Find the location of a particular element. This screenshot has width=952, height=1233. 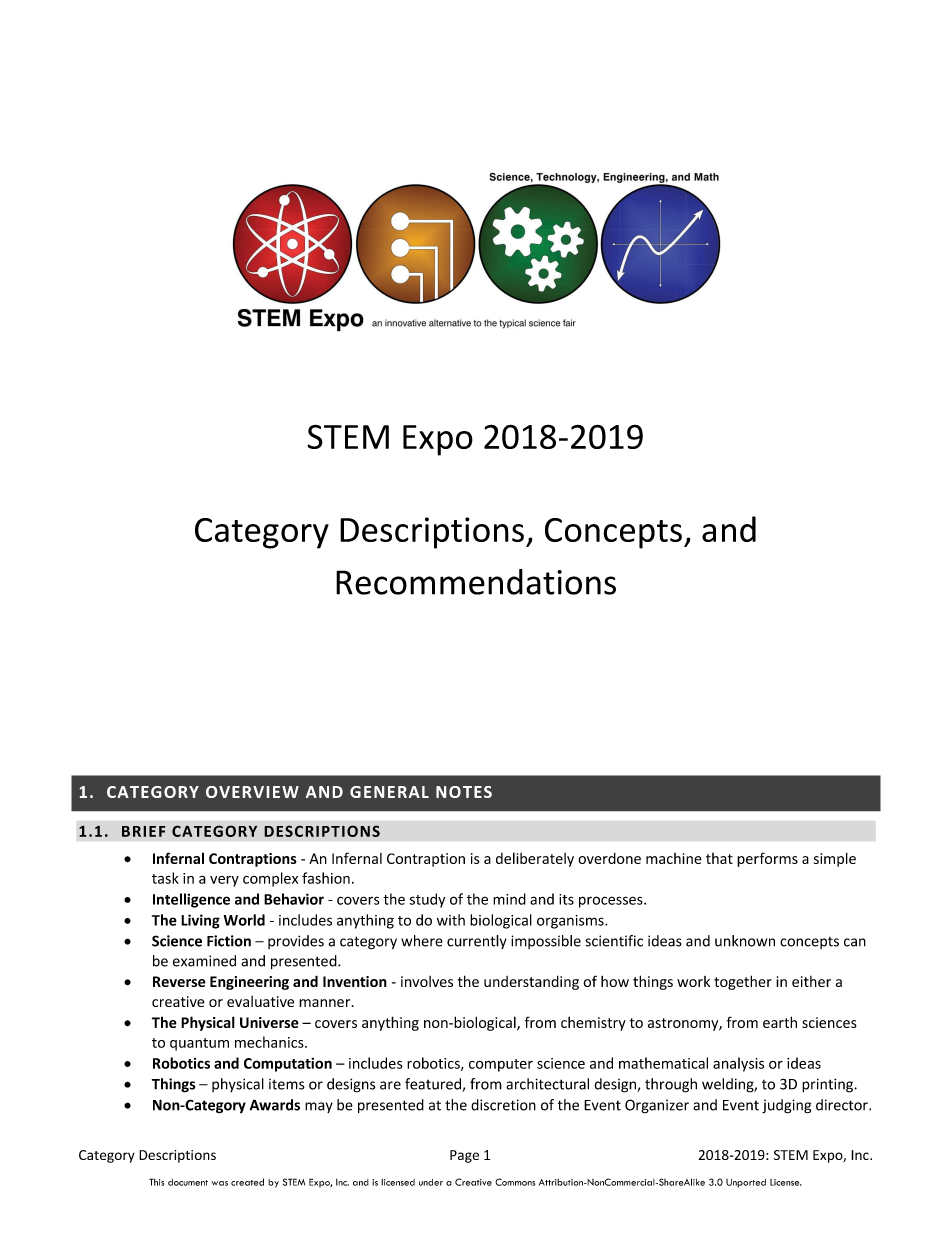

Unported is located at coordinates (746, 1183).
